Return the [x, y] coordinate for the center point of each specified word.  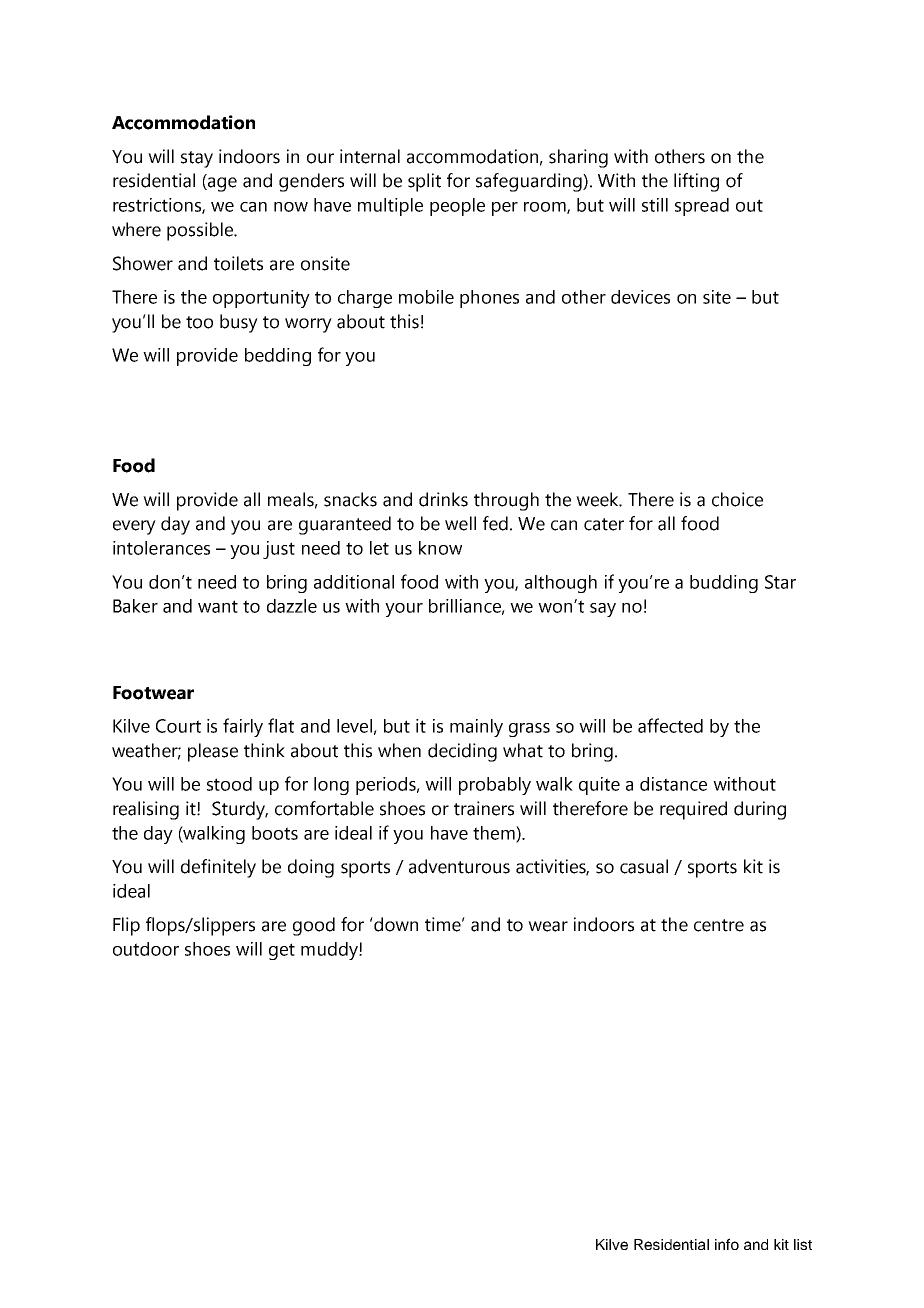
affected [670, 725]
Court [178, 726]
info [727, 1244]
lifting [696, 182]
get [282, 951]
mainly [476, 728]
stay [197, 159]
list [803, 1244]
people [457, 207]
